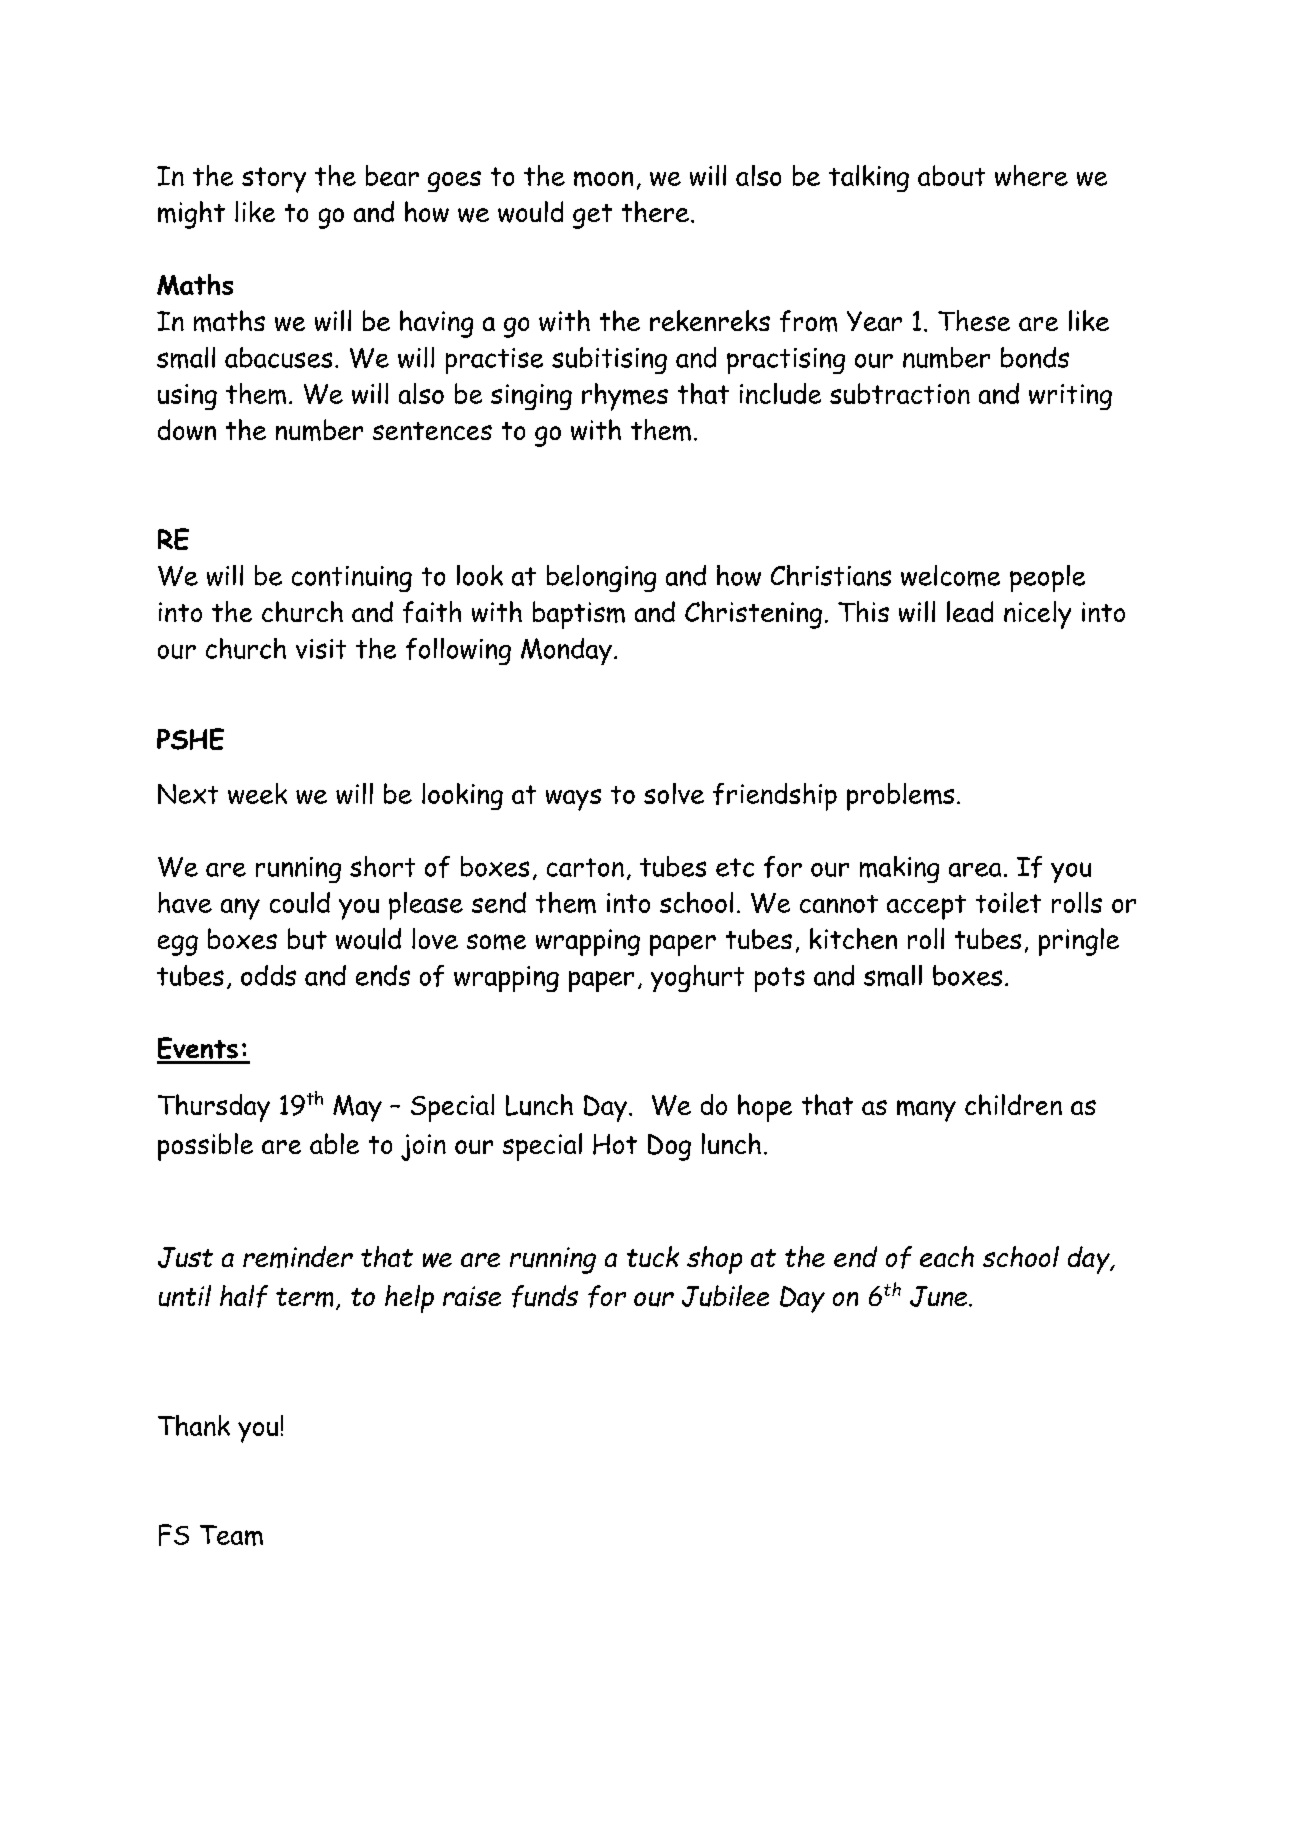  Describe the element at coordinates (655, 211) in the page. I see `there` at that location.
